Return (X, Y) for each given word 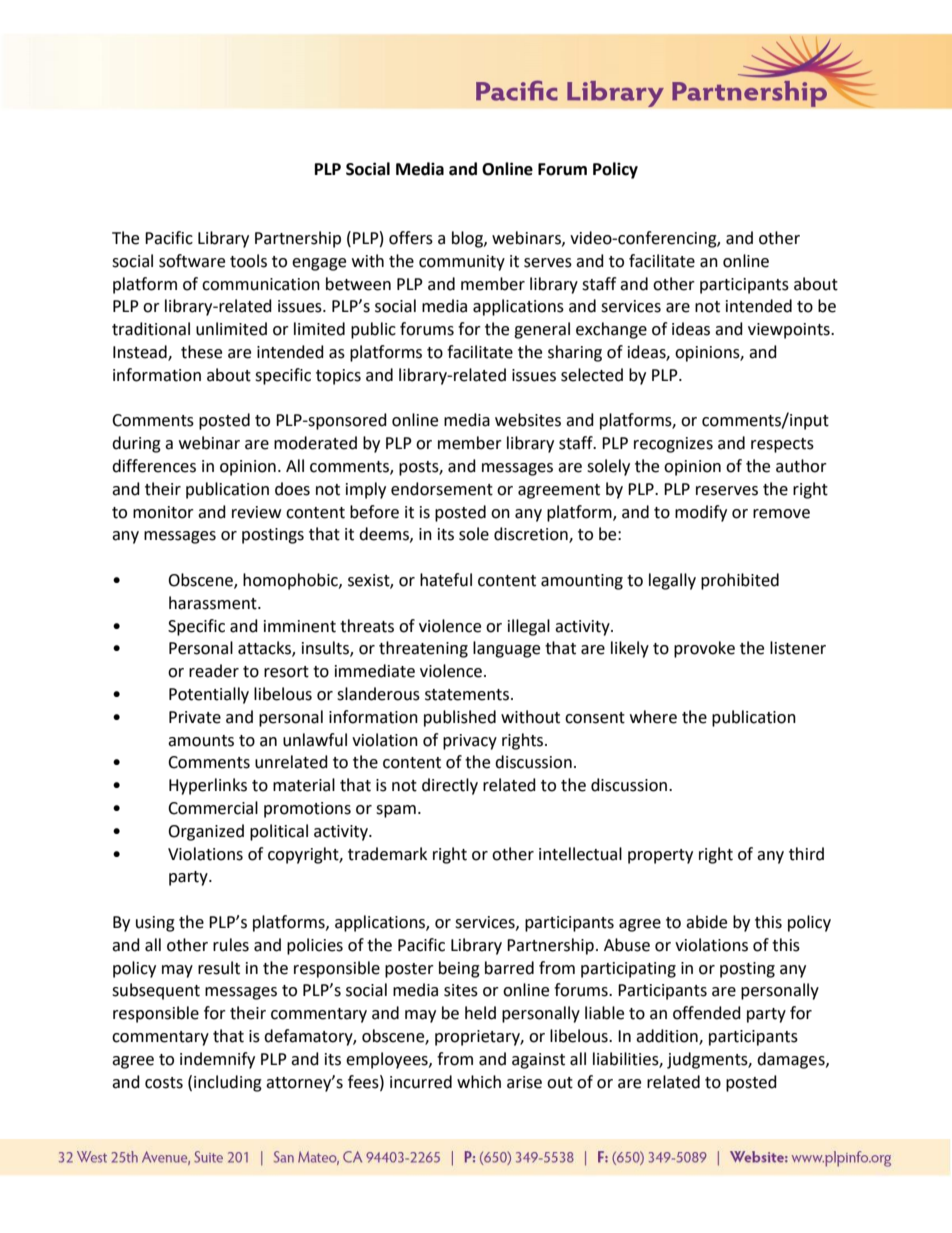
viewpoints (790, 331)
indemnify (217, 1060)
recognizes (673, 445)
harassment (214, 603)
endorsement (442, 489)
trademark (387, 854)
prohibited (740, 581)
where (653, 717)
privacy (470, 742)
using (155, 924)
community (462, 263)
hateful (446, 580)
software (192, 261)
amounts (201, 741)
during (136, 444)
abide (706, 922)
